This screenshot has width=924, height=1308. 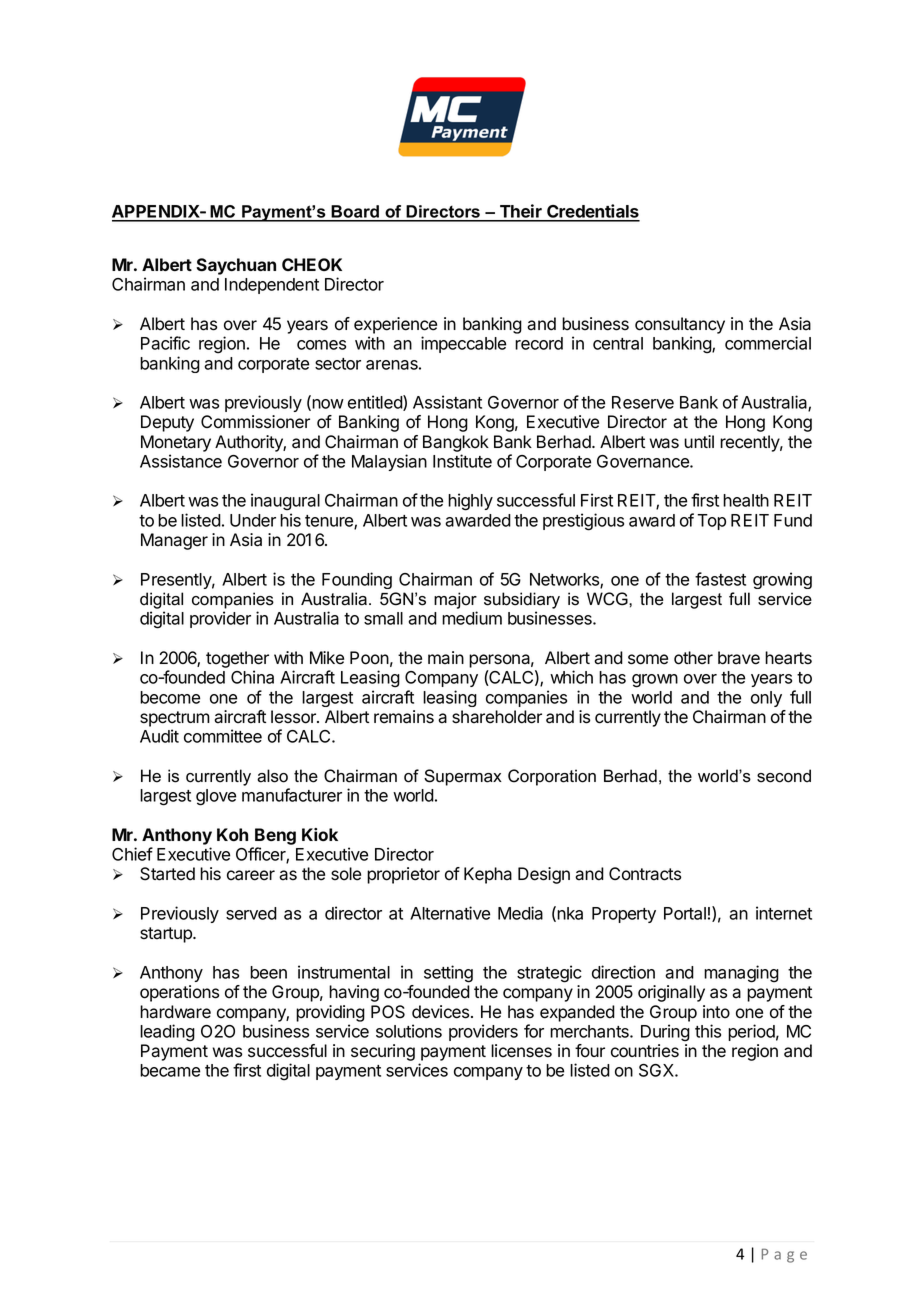 What do you see at coordinates (472, 618) in the screenshot?
I see `medium` at bounding box center [472, 618].
